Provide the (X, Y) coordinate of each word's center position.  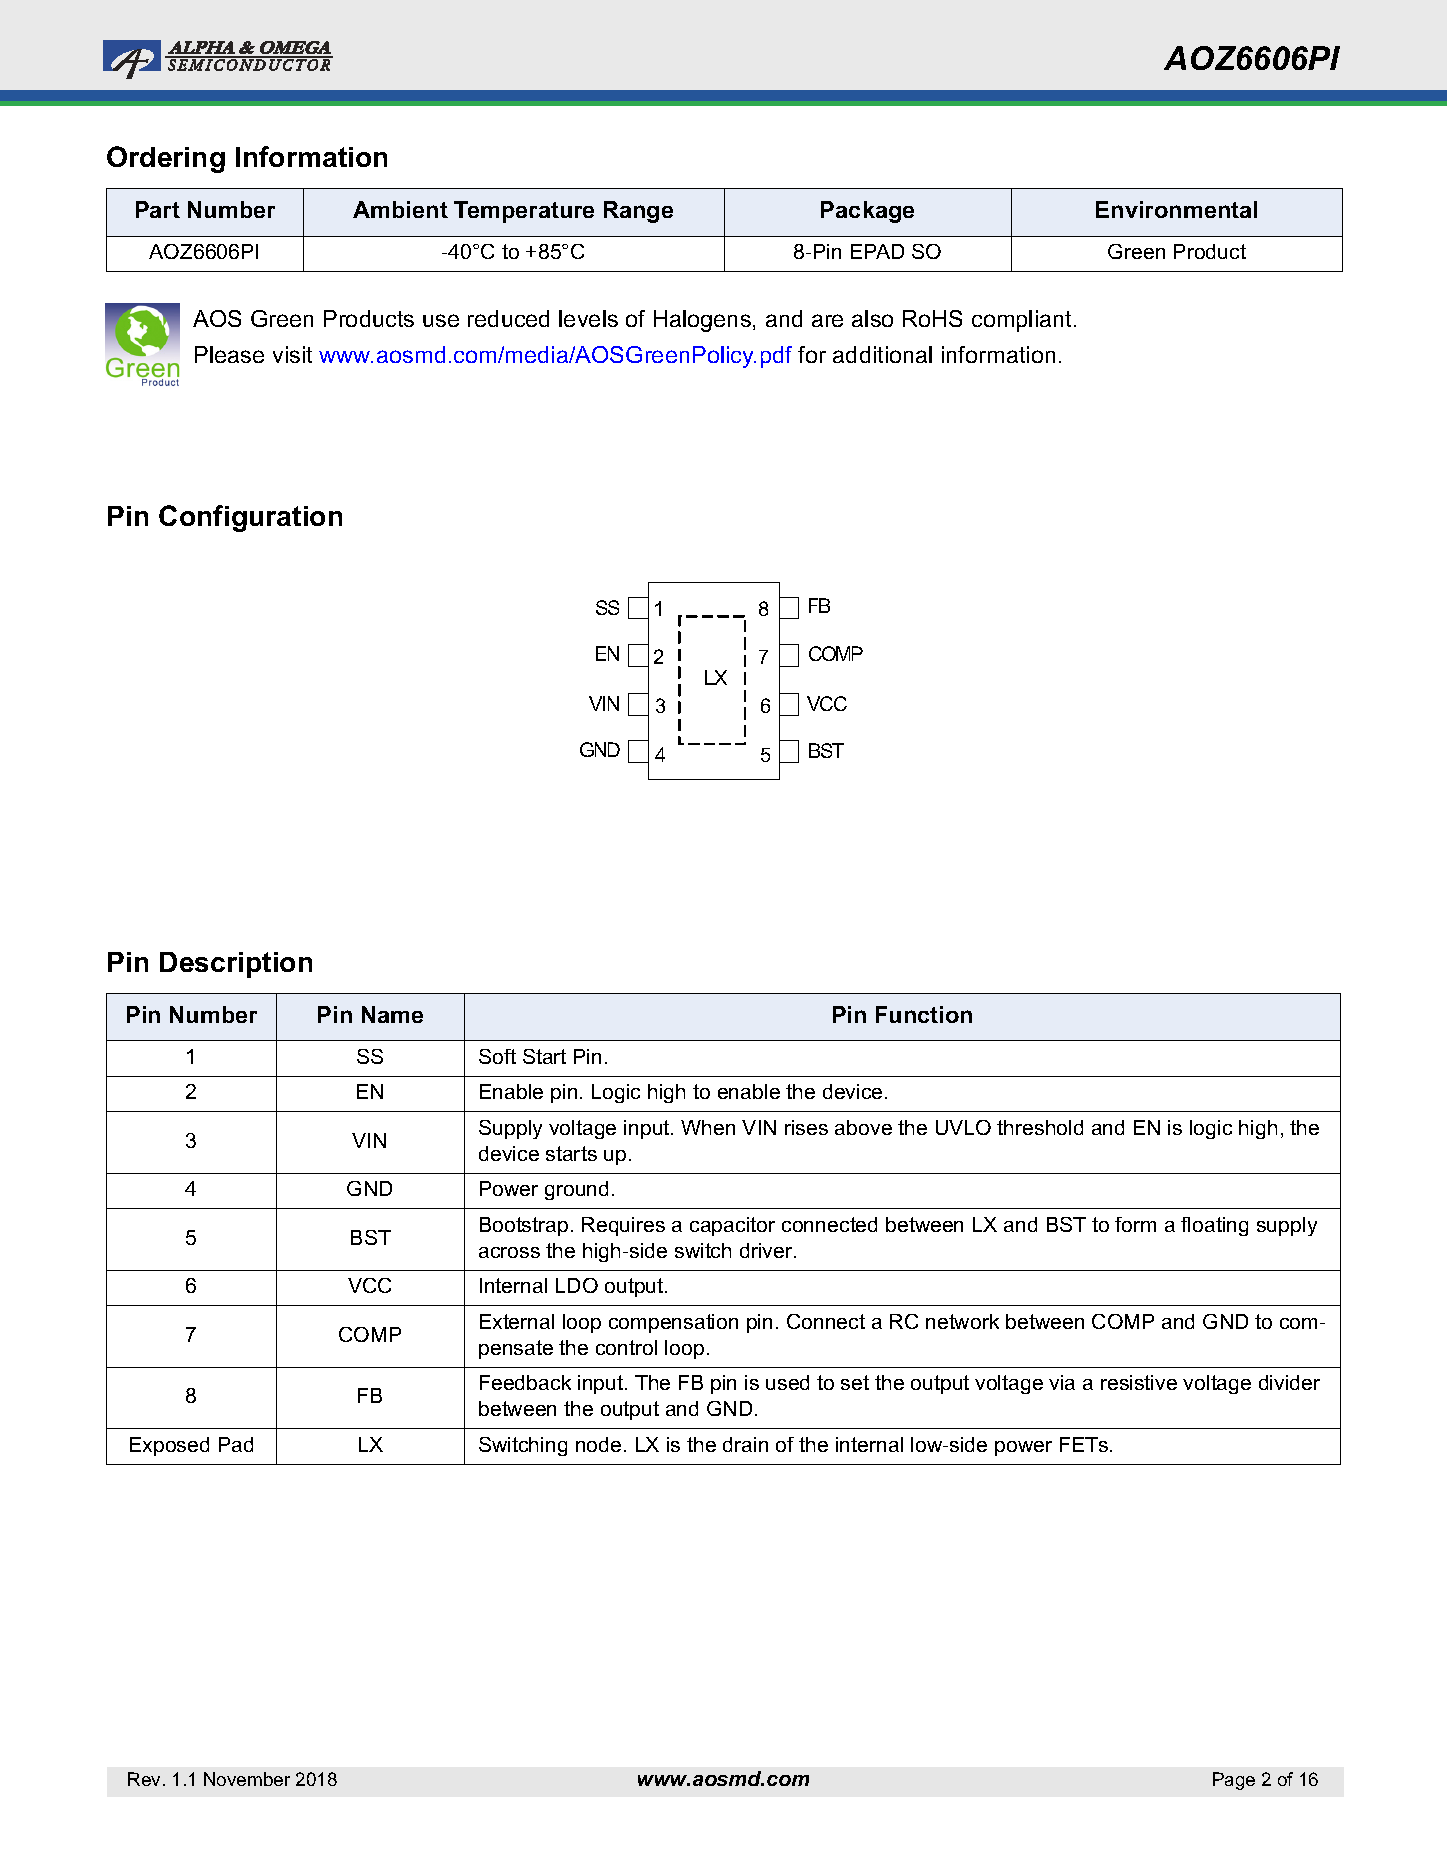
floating (1214, 1226)
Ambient (400, 209)
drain (745, 1444)
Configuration (250, 518)
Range (638, 212)
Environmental (1176, 209)
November (247, 1779)
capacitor (732, 1226)
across (509, 1252)
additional (882, 354)
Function (924, 1014)
